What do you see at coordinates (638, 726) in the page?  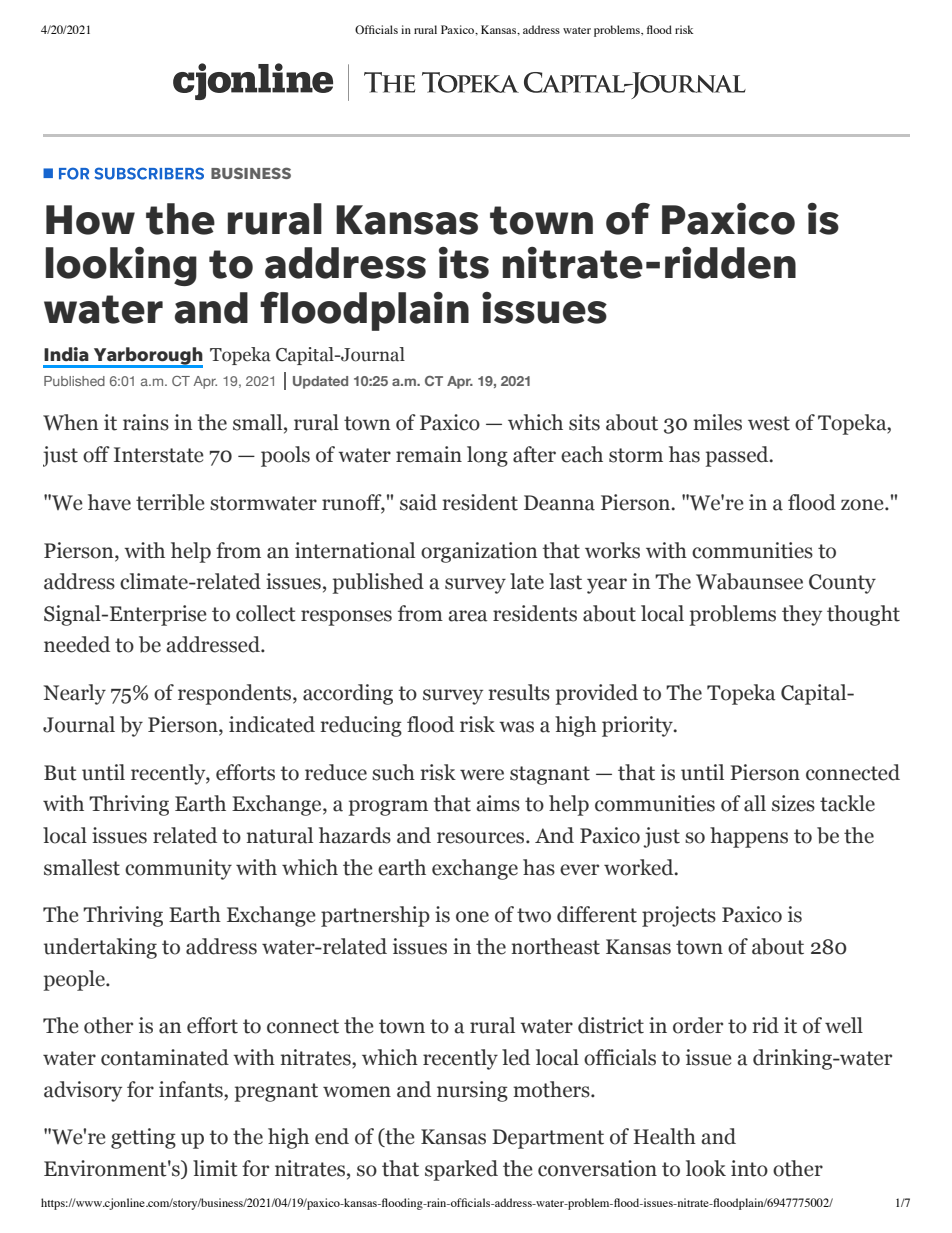 I see `priority` at bounding box center [638, 726].
